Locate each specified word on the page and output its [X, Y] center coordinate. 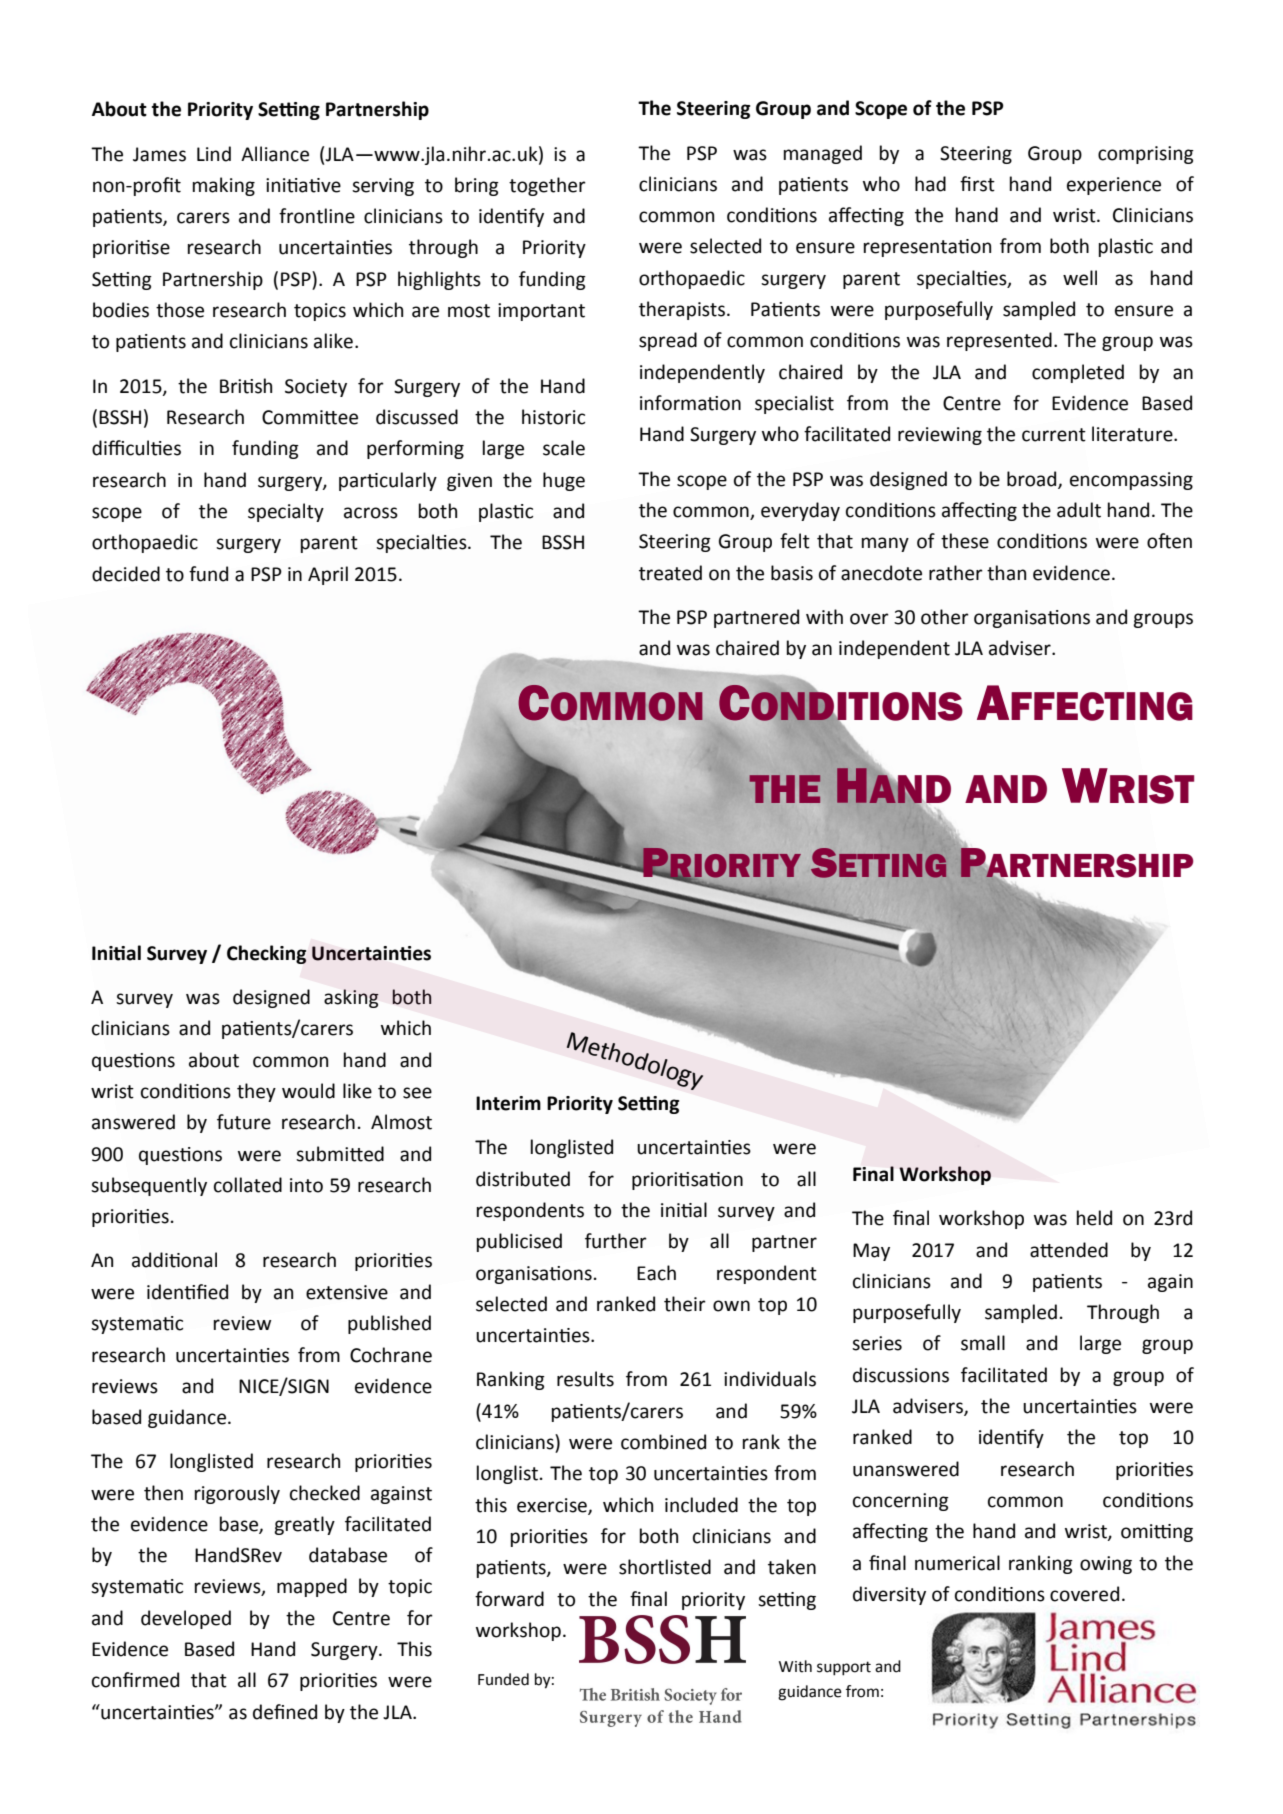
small [983, 1343]
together [547, 186]
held [1094, 1218]
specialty [286, 512]
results [585, 1379]
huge [564, 481]
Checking [266, 954]
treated [670, 573]
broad [1033, 479]
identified [187, 1292]
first [977, 184]
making [224, 186]
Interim [508, 1103]
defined [285, 1712]
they [256, 1092]
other [945, 617]
